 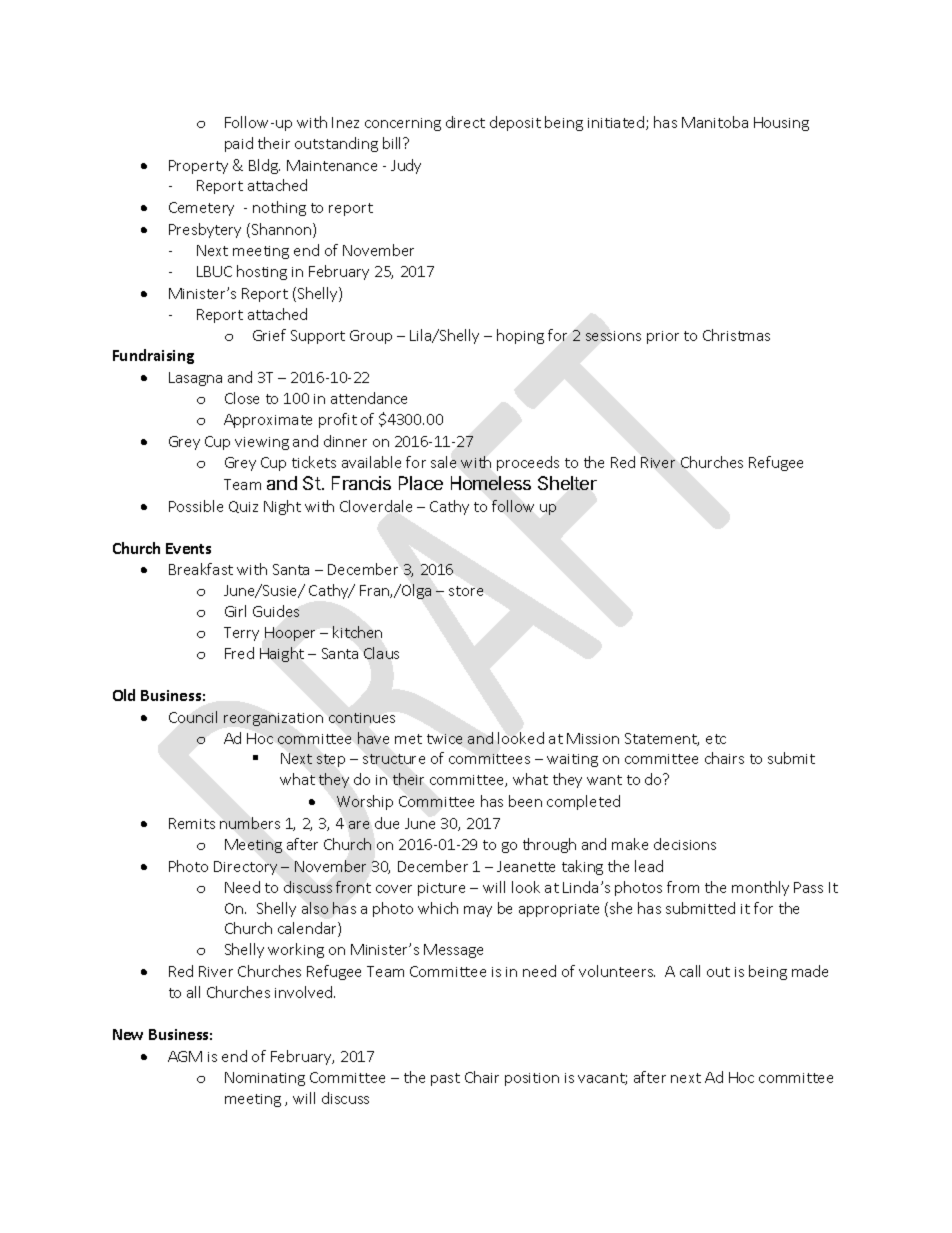 What do you see at coordinates (198, 167) in the screenshot?
I see `Property` at bounding box center [198, 167].
